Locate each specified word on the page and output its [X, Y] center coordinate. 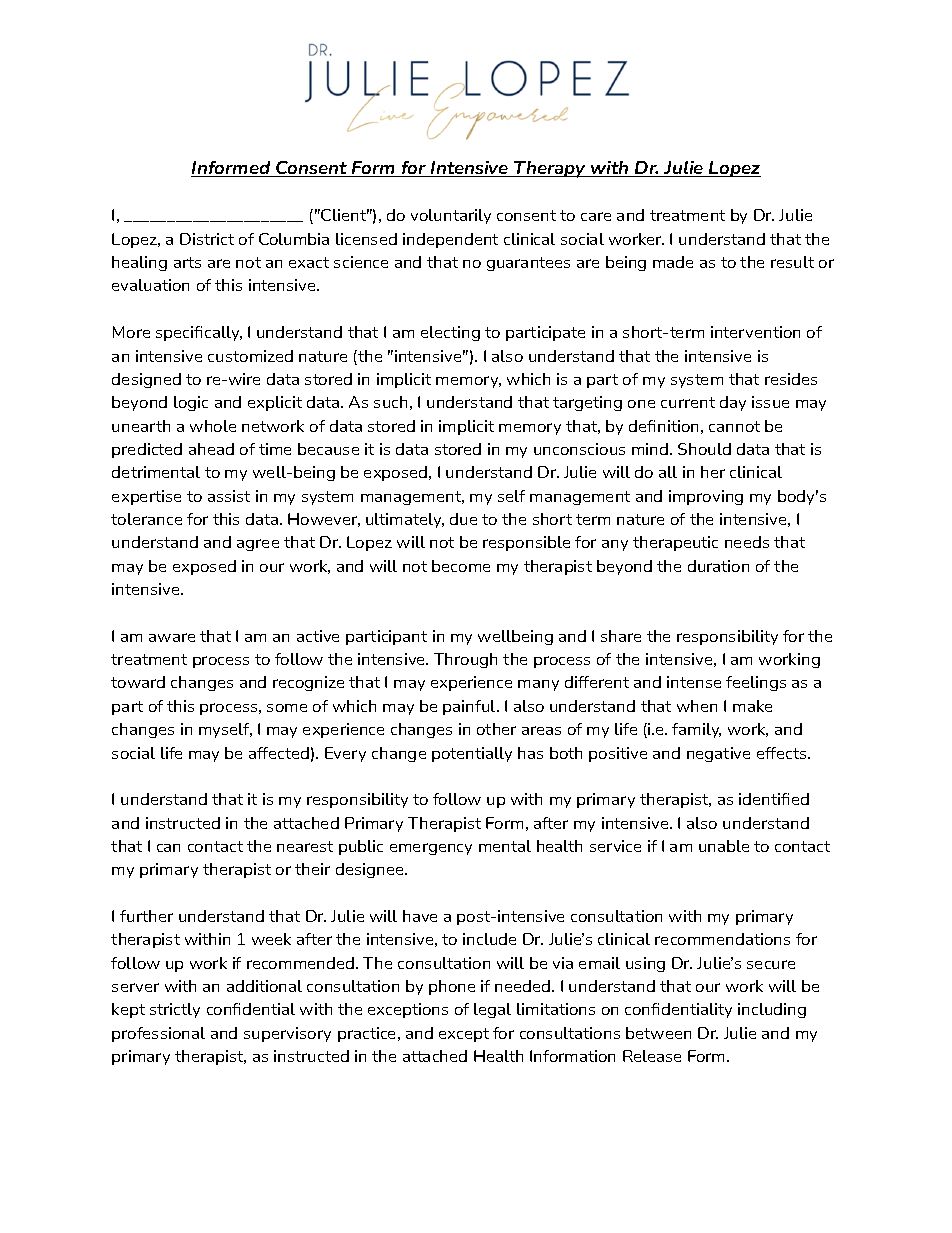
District [207, 239]
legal [492, 1010]
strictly [175, 1010]
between [658, 1033]
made [673, 262]
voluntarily [451, 216]
